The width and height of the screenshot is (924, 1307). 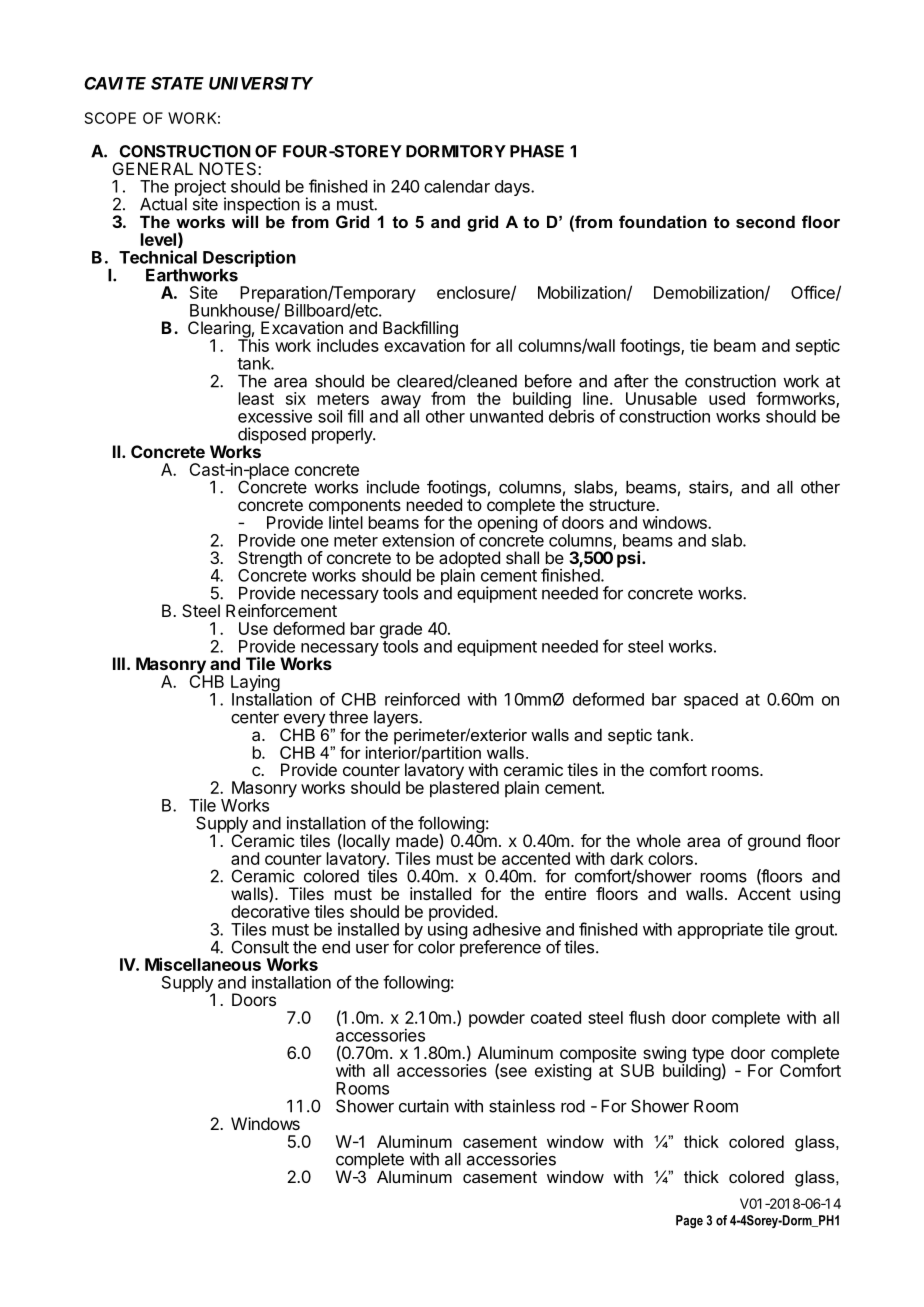 I want to click on disposed, so click(x=272, y=436).
